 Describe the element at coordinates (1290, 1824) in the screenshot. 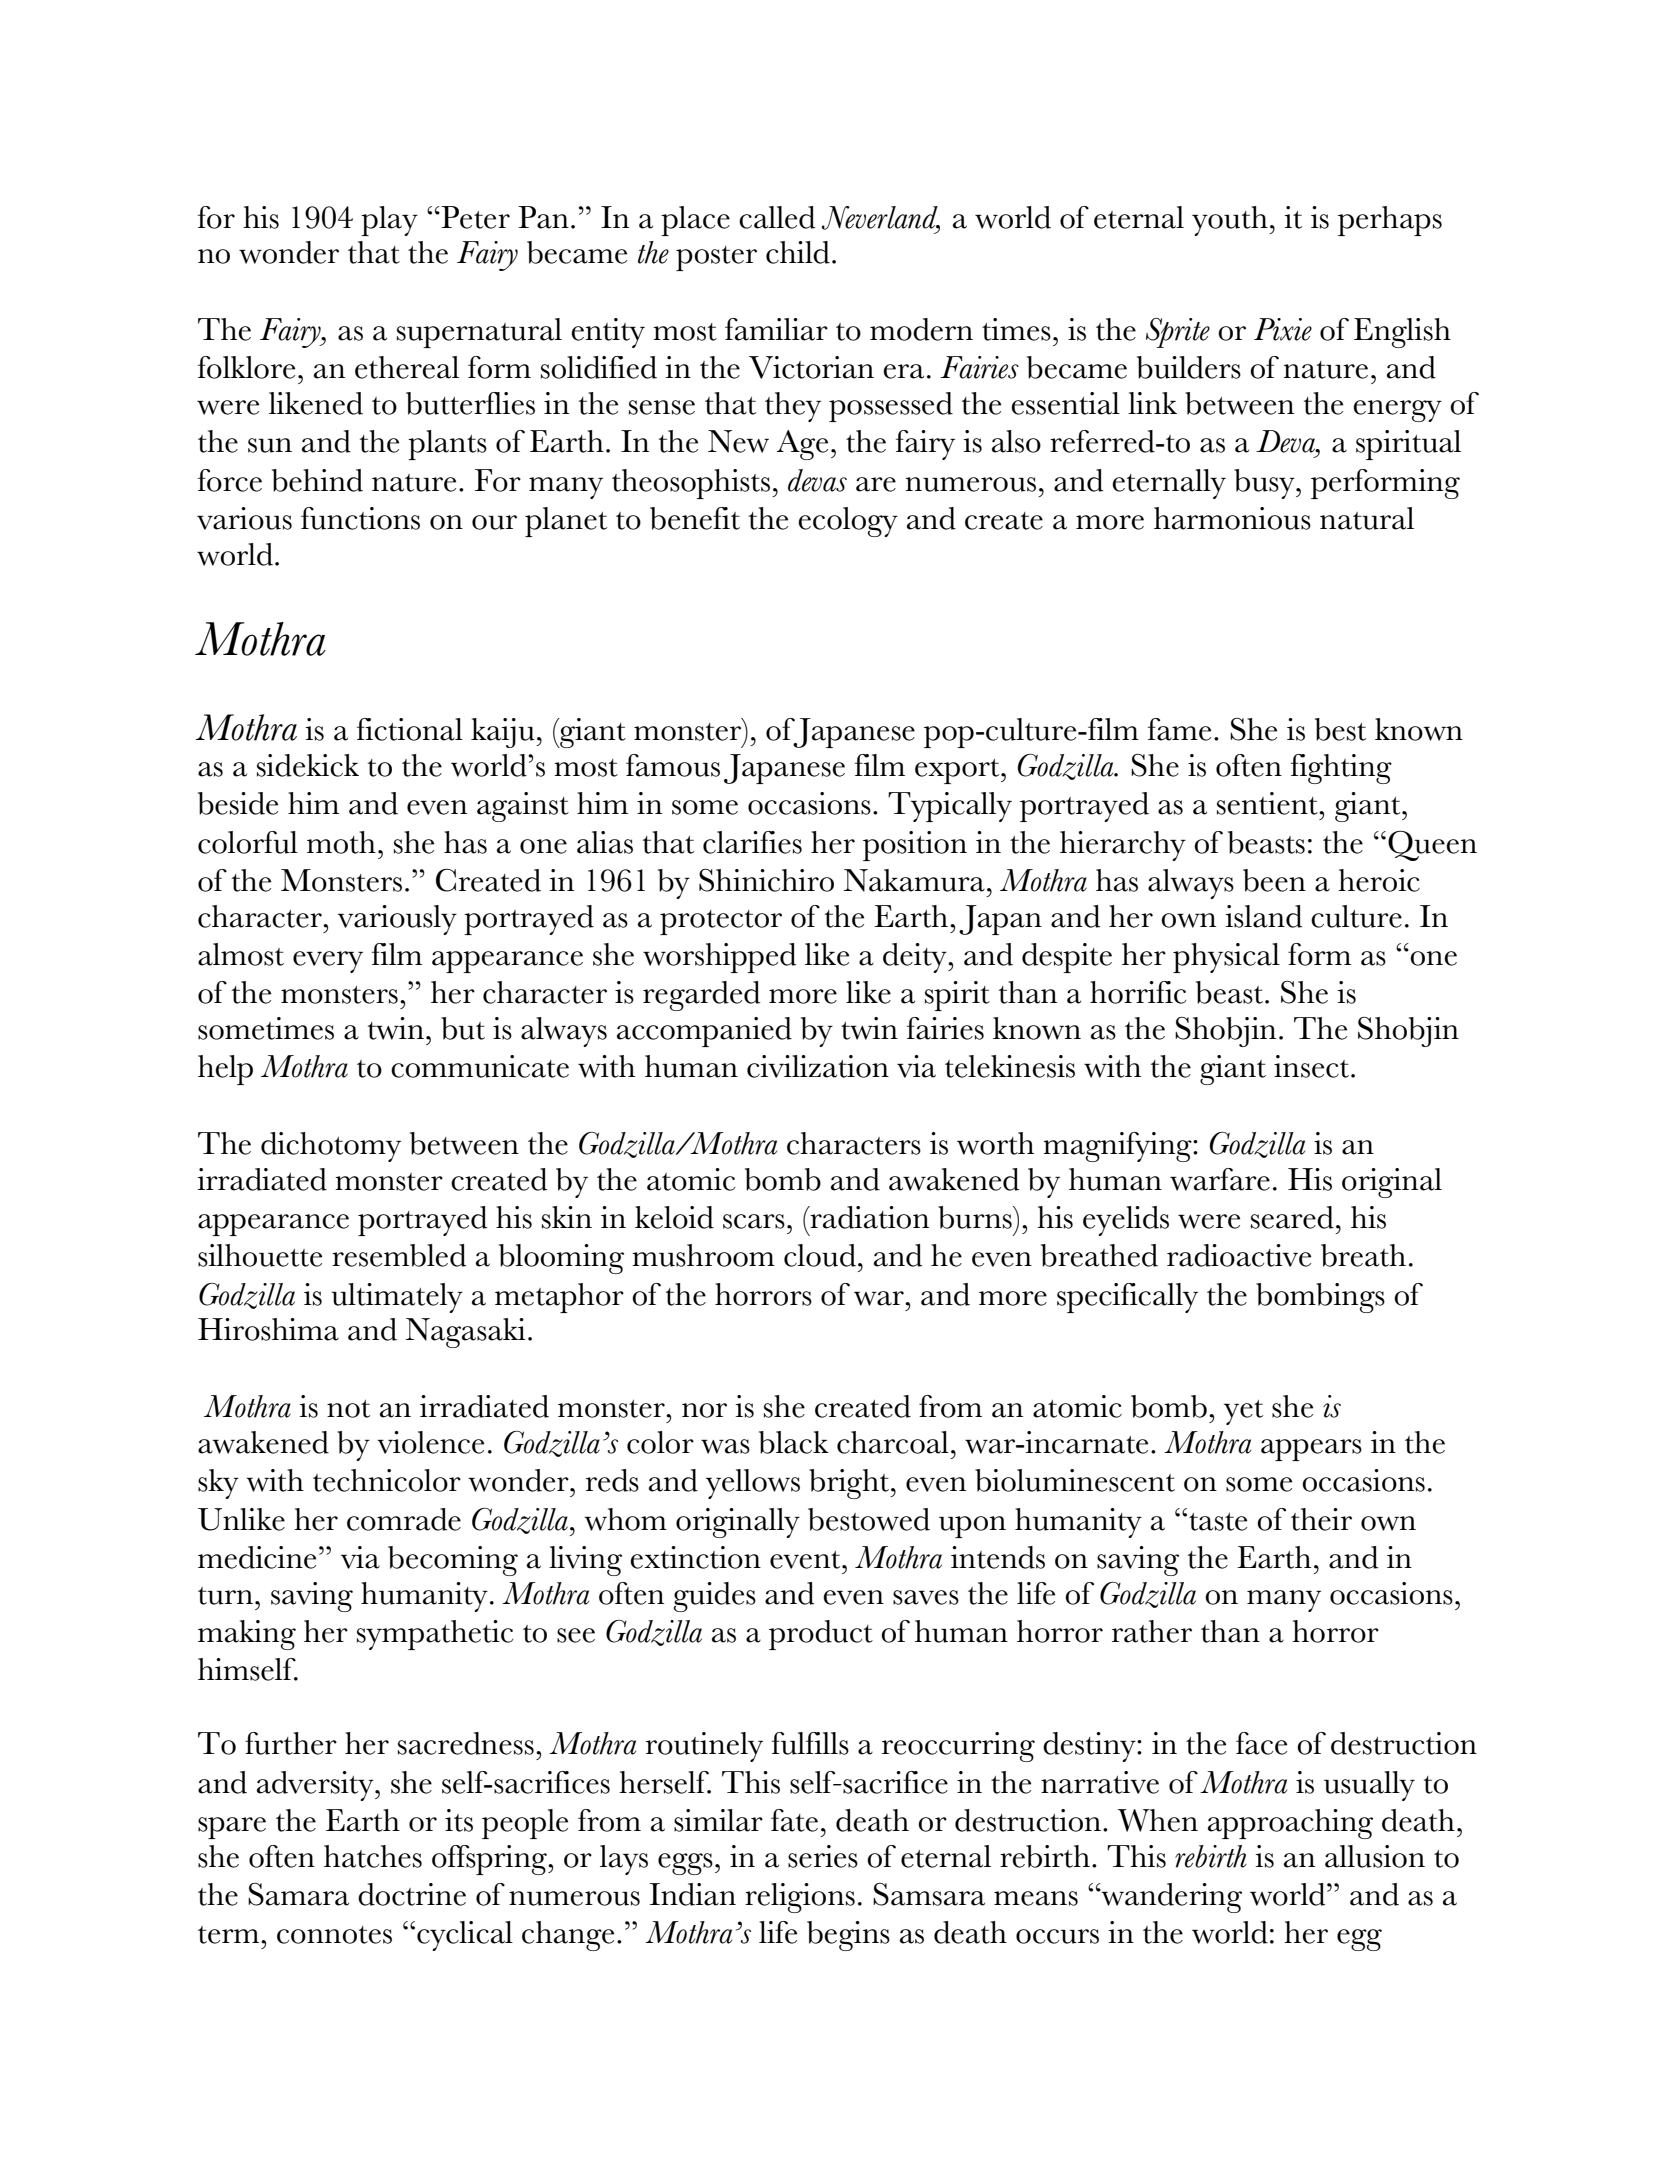

I see `approaching` at that location.
